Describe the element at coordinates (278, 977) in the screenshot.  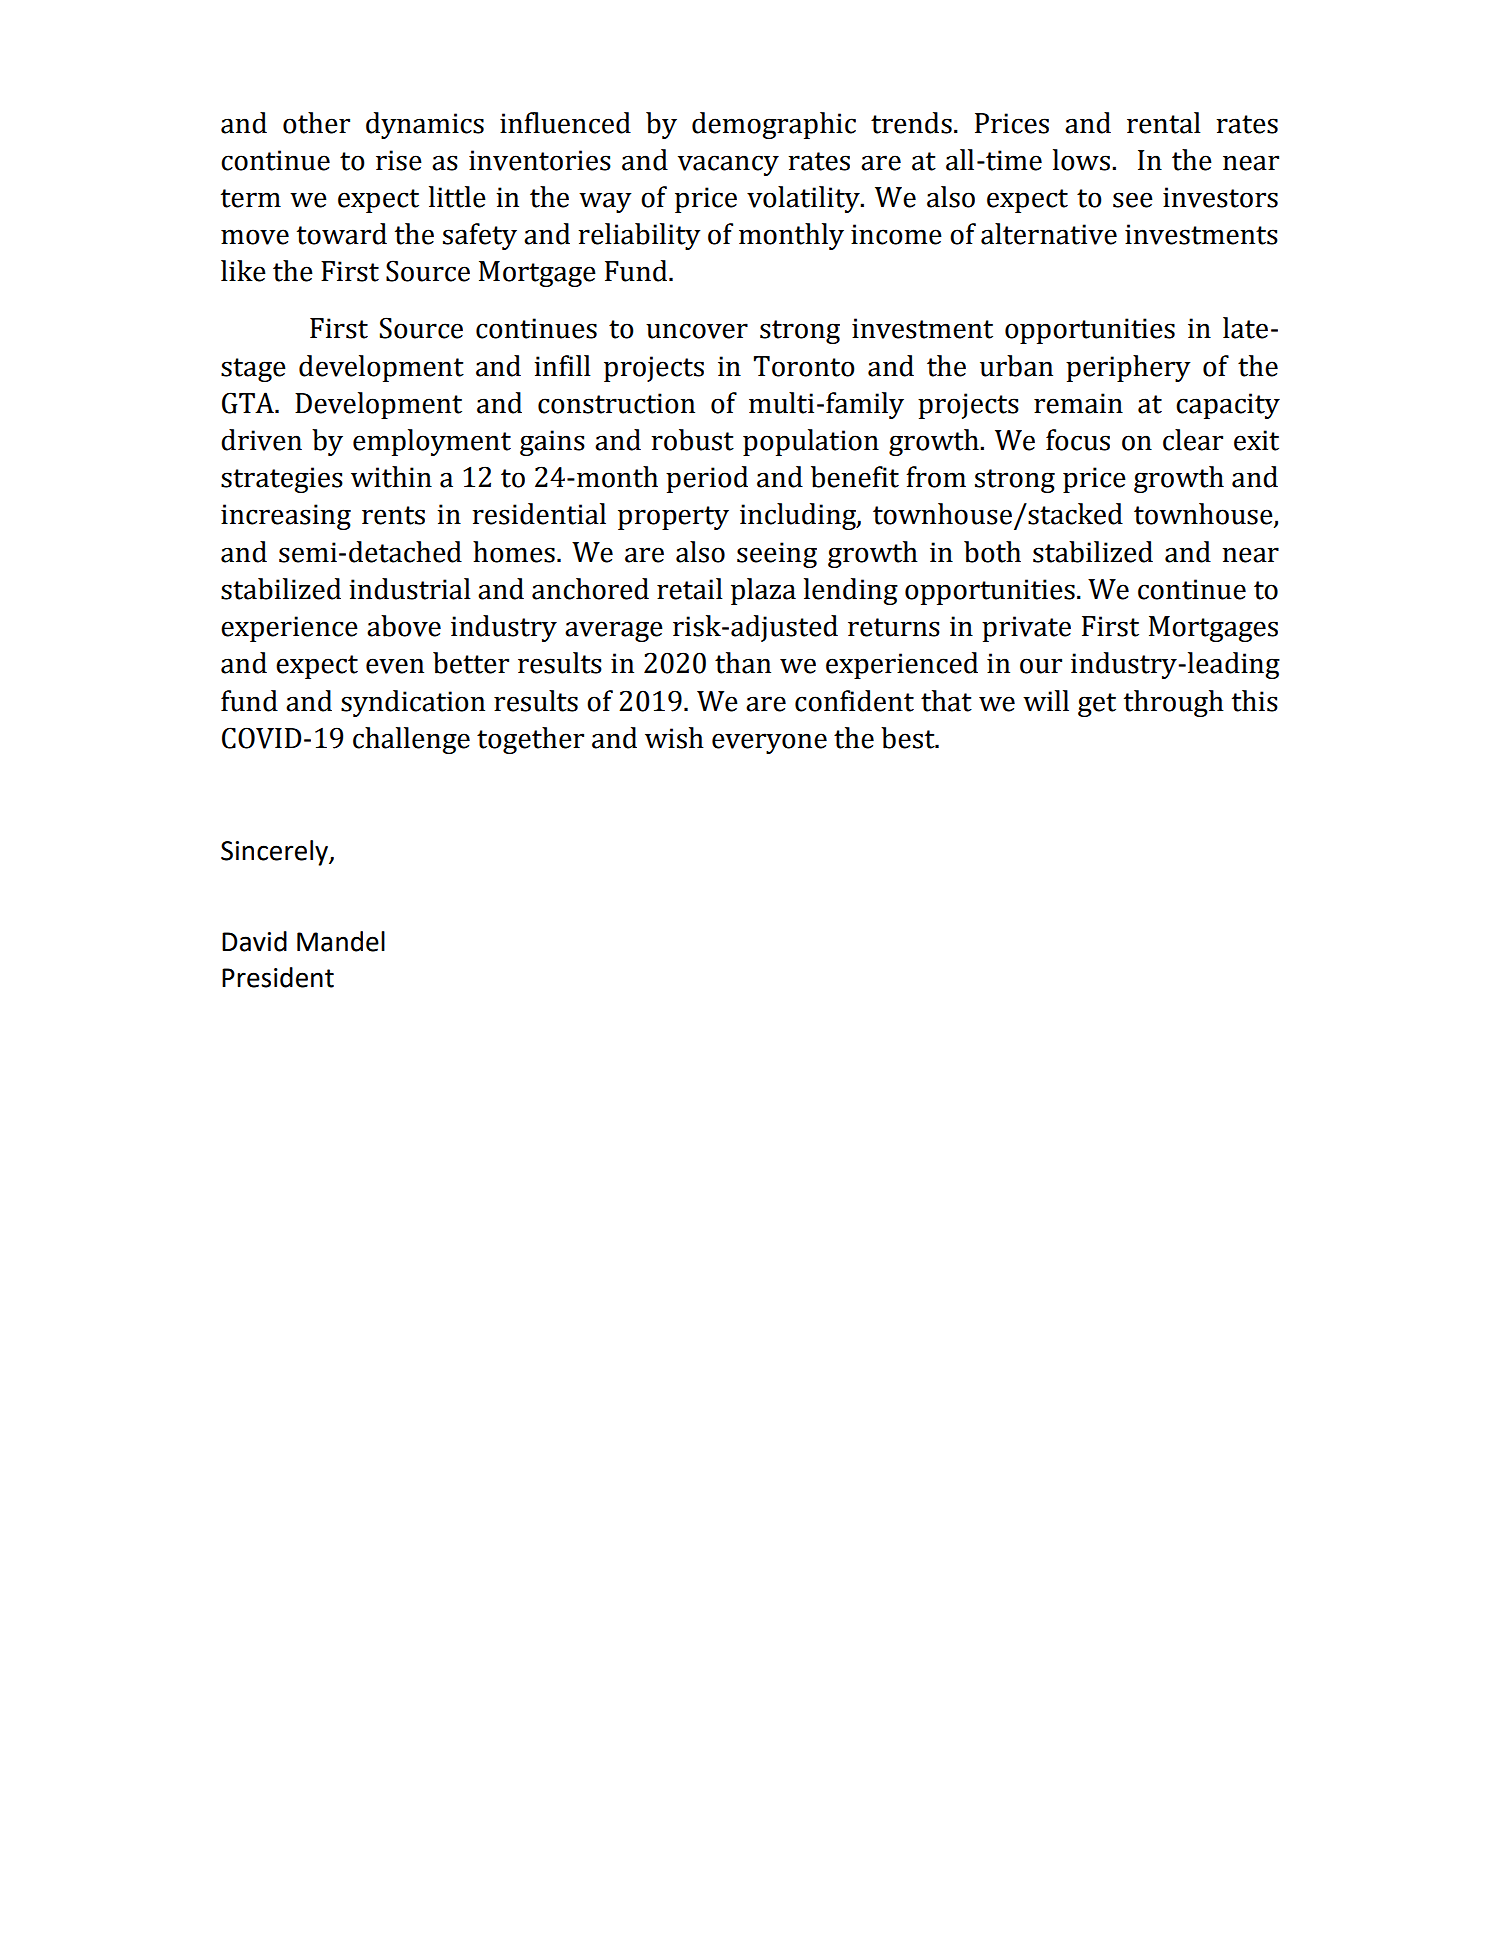
I see `President` at that location.
